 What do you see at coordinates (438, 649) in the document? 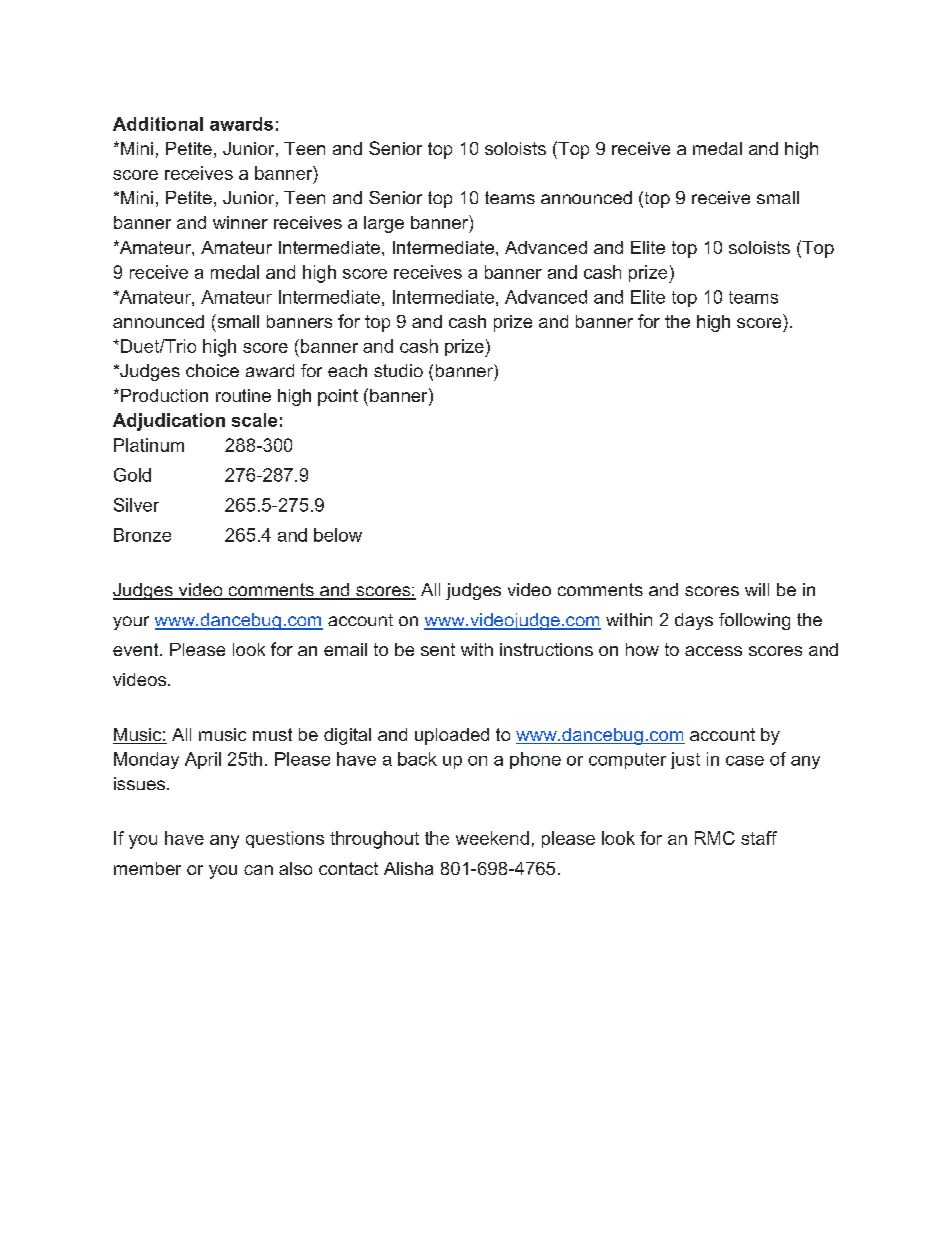
I see `sent` at bounding box center [438, 649].
